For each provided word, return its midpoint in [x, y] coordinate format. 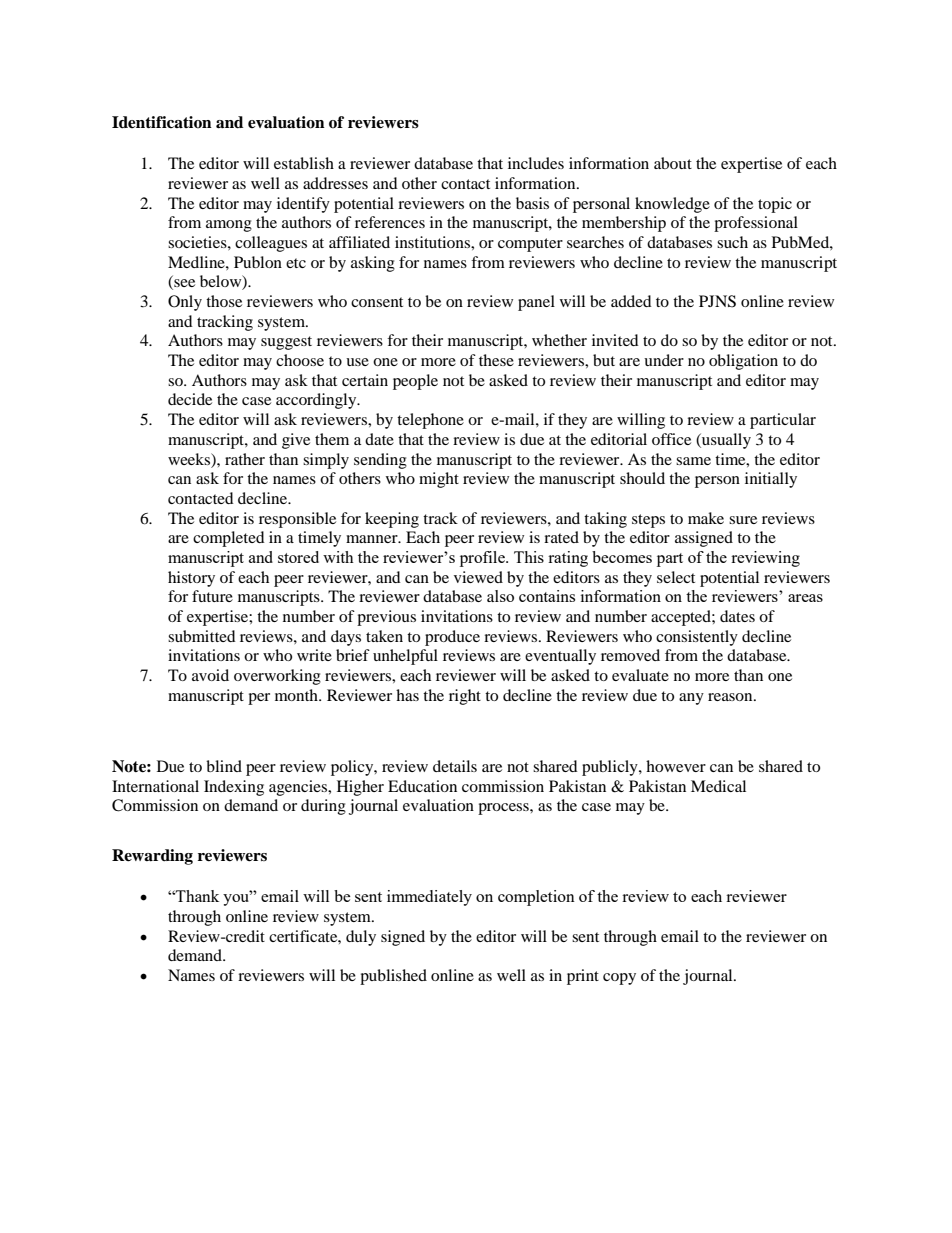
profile [483, 559]
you [237, 899]
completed [229, 539]
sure [743, 520]
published [393, 977]
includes [536, 163]
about [673, 163]
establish [304, 163]
